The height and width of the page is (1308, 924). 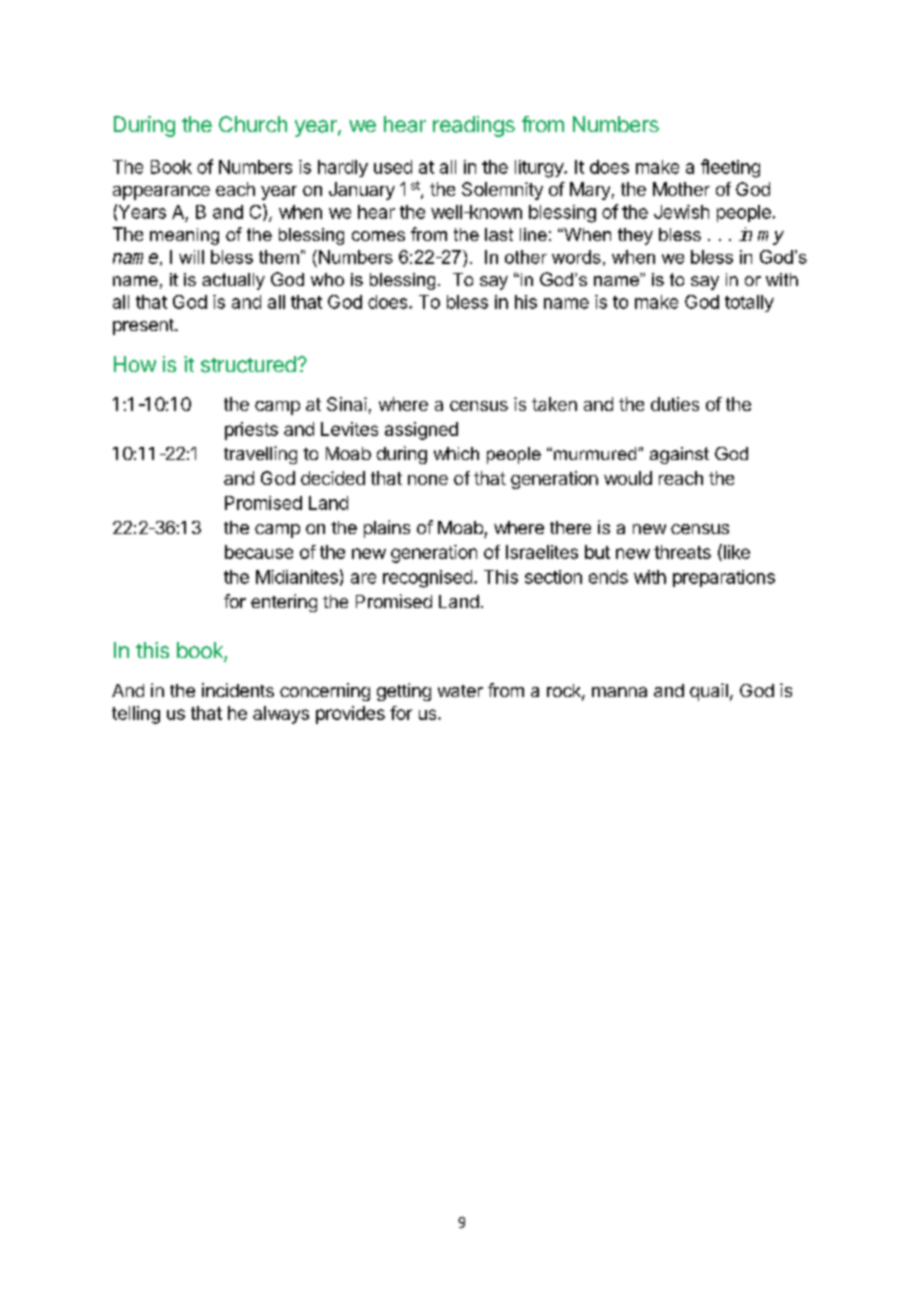 What do you see at coordinates (253, 124) in the page?
I see `Church` at bounding box center [253, 124].
